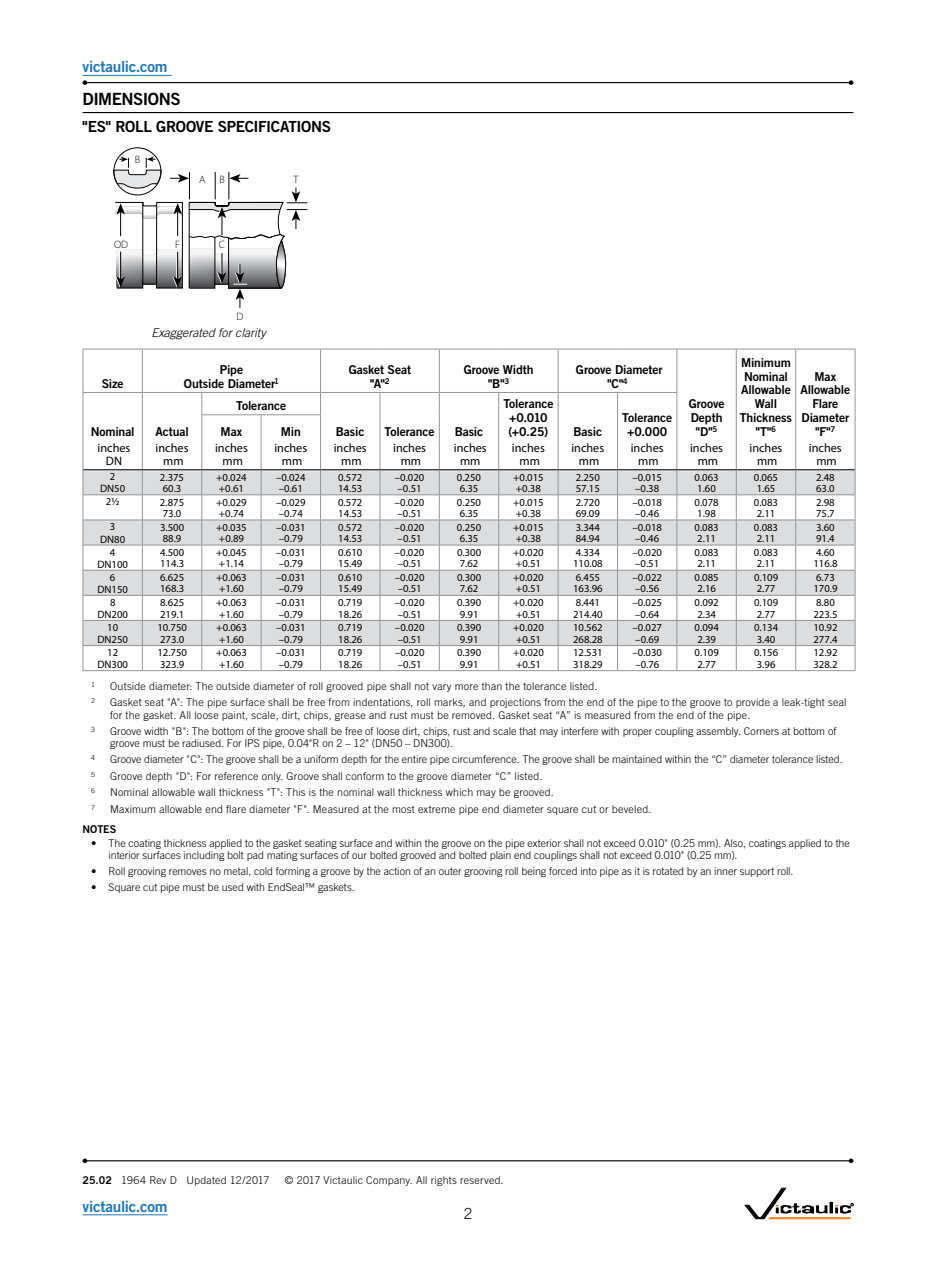 The width and height of the screenshot is (936, 1288). I want to click on rights, so click(444, 1181).
